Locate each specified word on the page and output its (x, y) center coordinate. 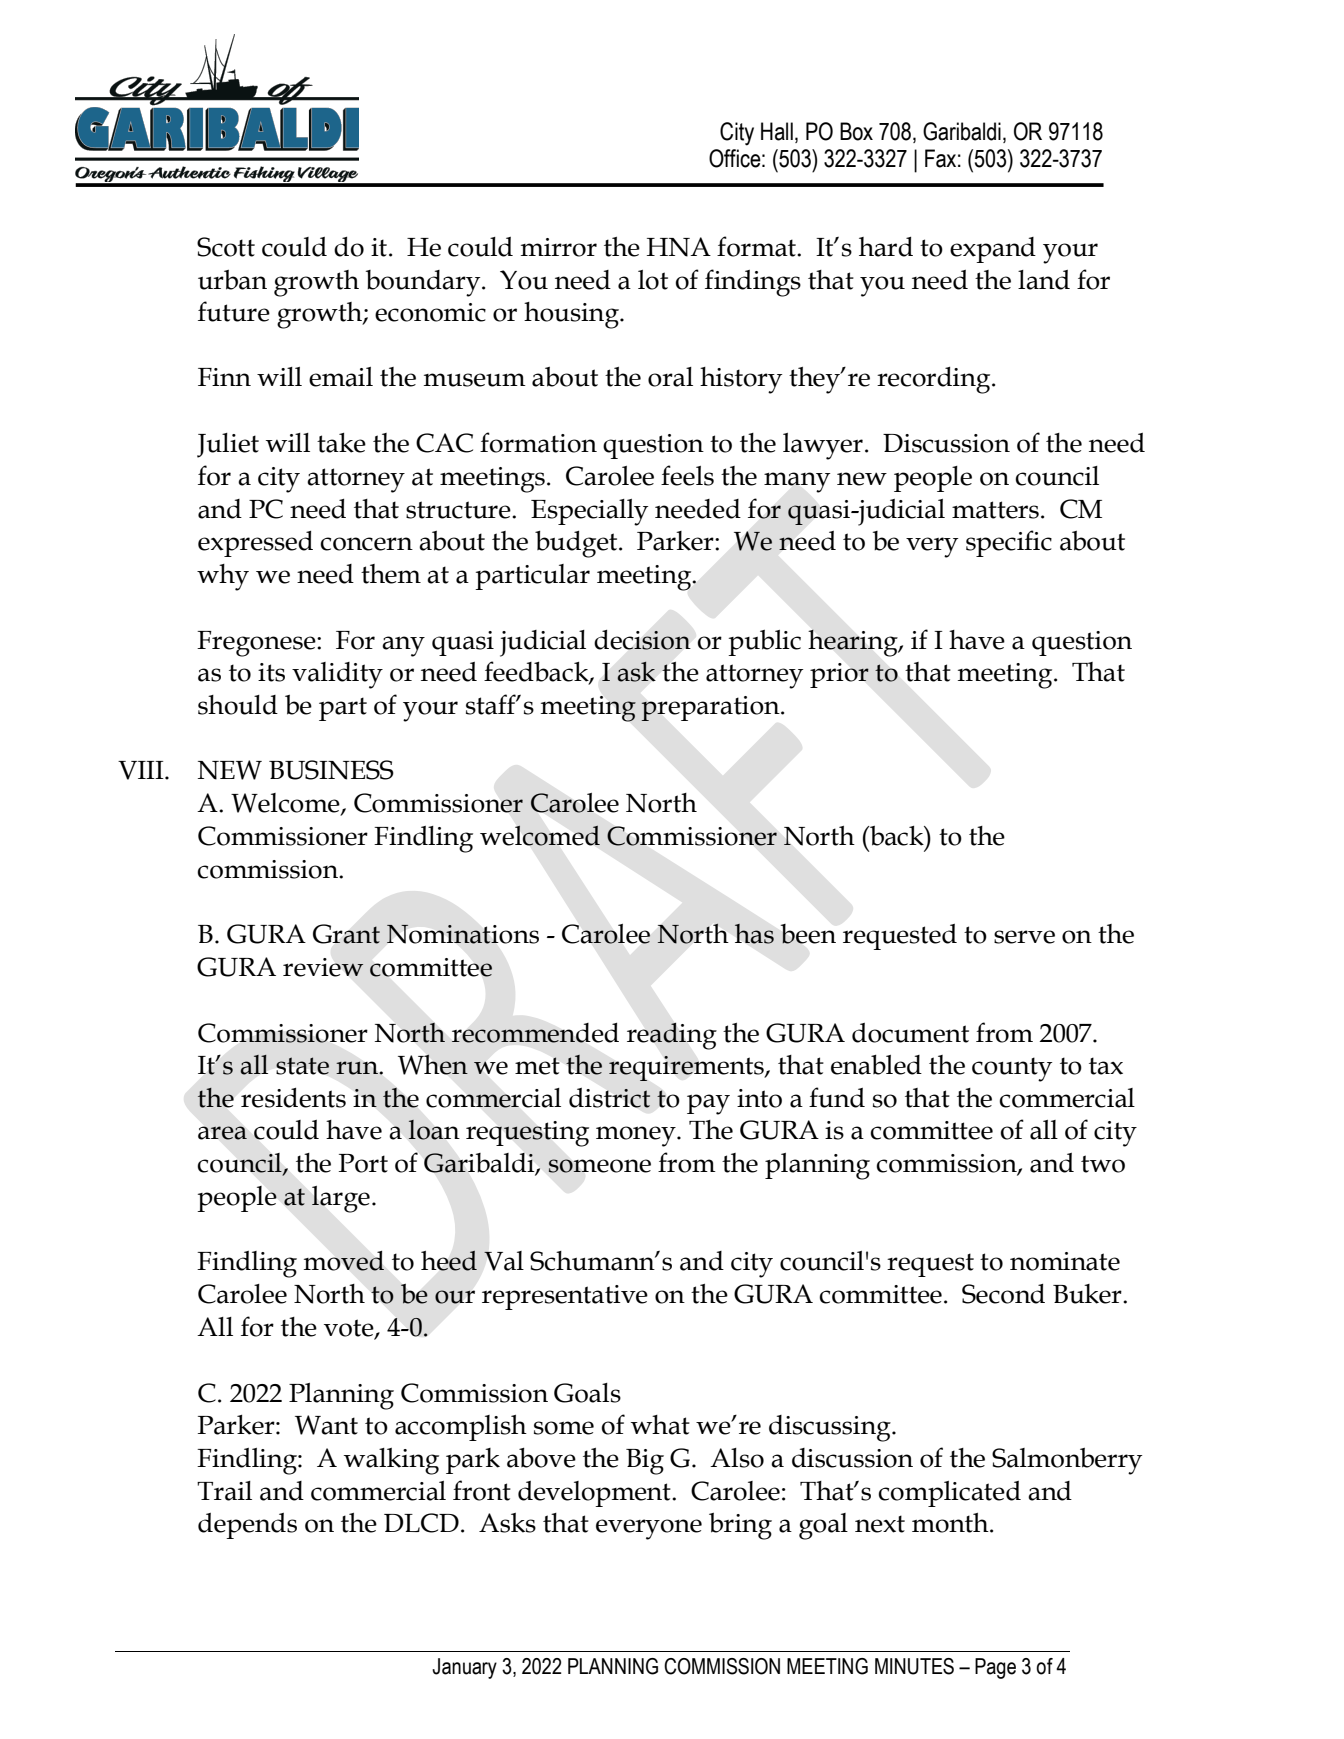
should (238, 705)
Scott (226, 247)
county (1012, 1069)
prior (839, 675)
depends (247, 1526)
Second (1003, 1294)
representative (565, 1297)
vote (350, 1329)
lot (653, 280)
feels (687, 475)
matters (995, 510)
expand (993, 250)
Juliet (228, 445)
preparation (711, 708)
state (302, 1066)
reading (672, 1036)
